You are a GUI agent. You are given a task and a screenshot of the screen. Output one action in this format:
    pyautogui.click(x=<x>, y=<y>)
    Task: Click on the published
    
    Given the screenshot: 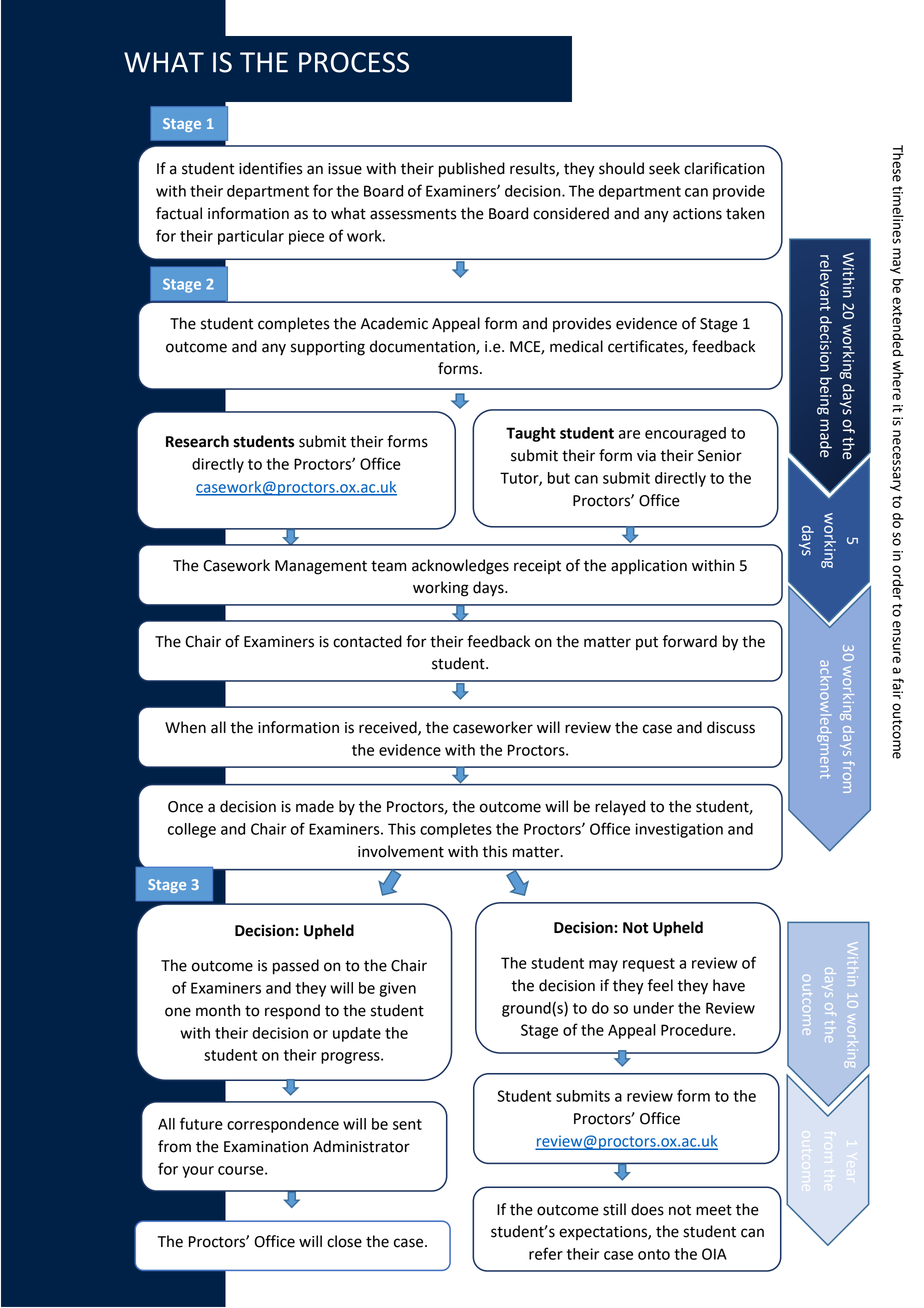 What is the action you would take?
    pyautogui.click(x=472, y=170)
